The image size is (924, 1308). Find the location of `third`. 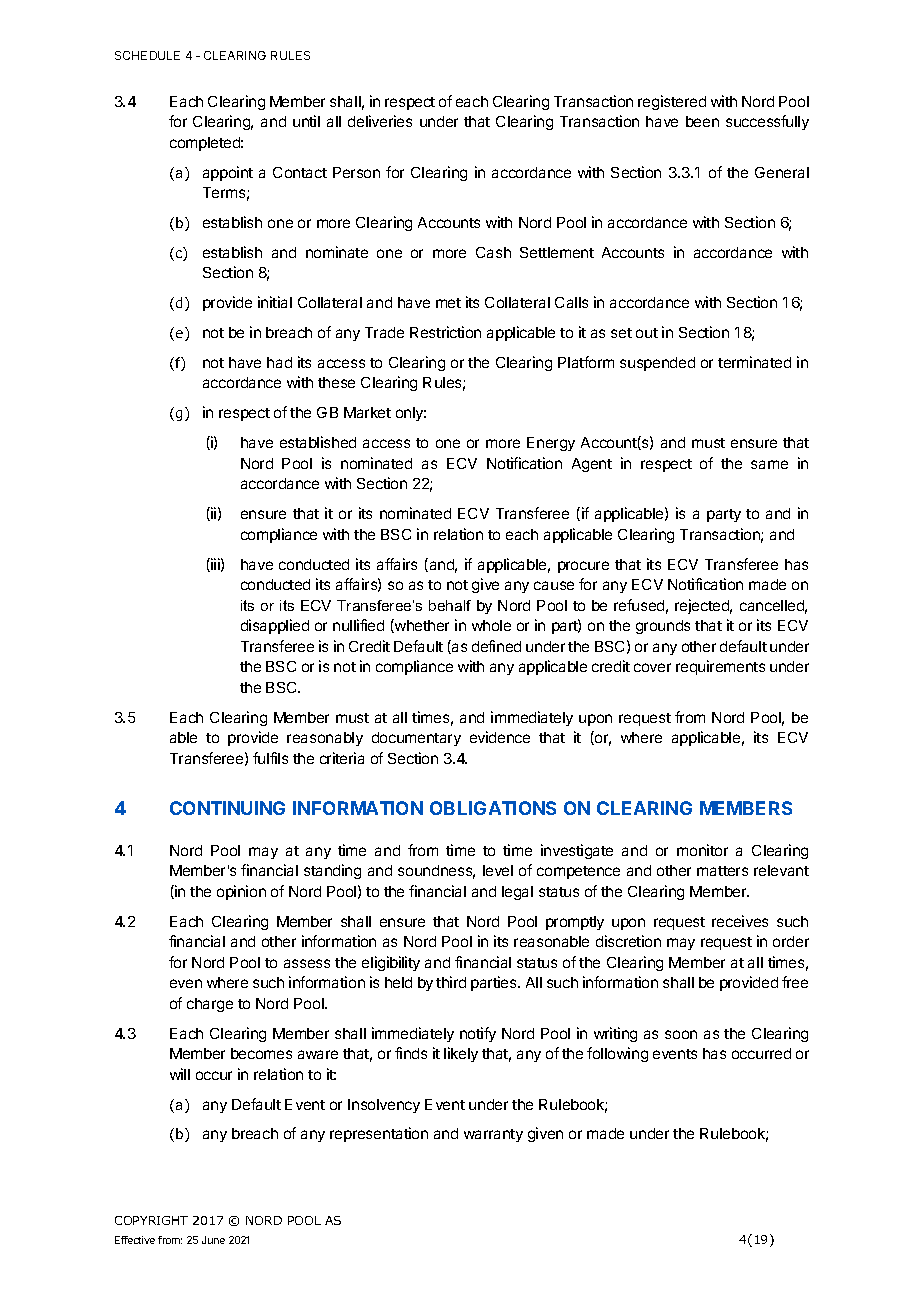

third is located at coordinates (451, 982).
